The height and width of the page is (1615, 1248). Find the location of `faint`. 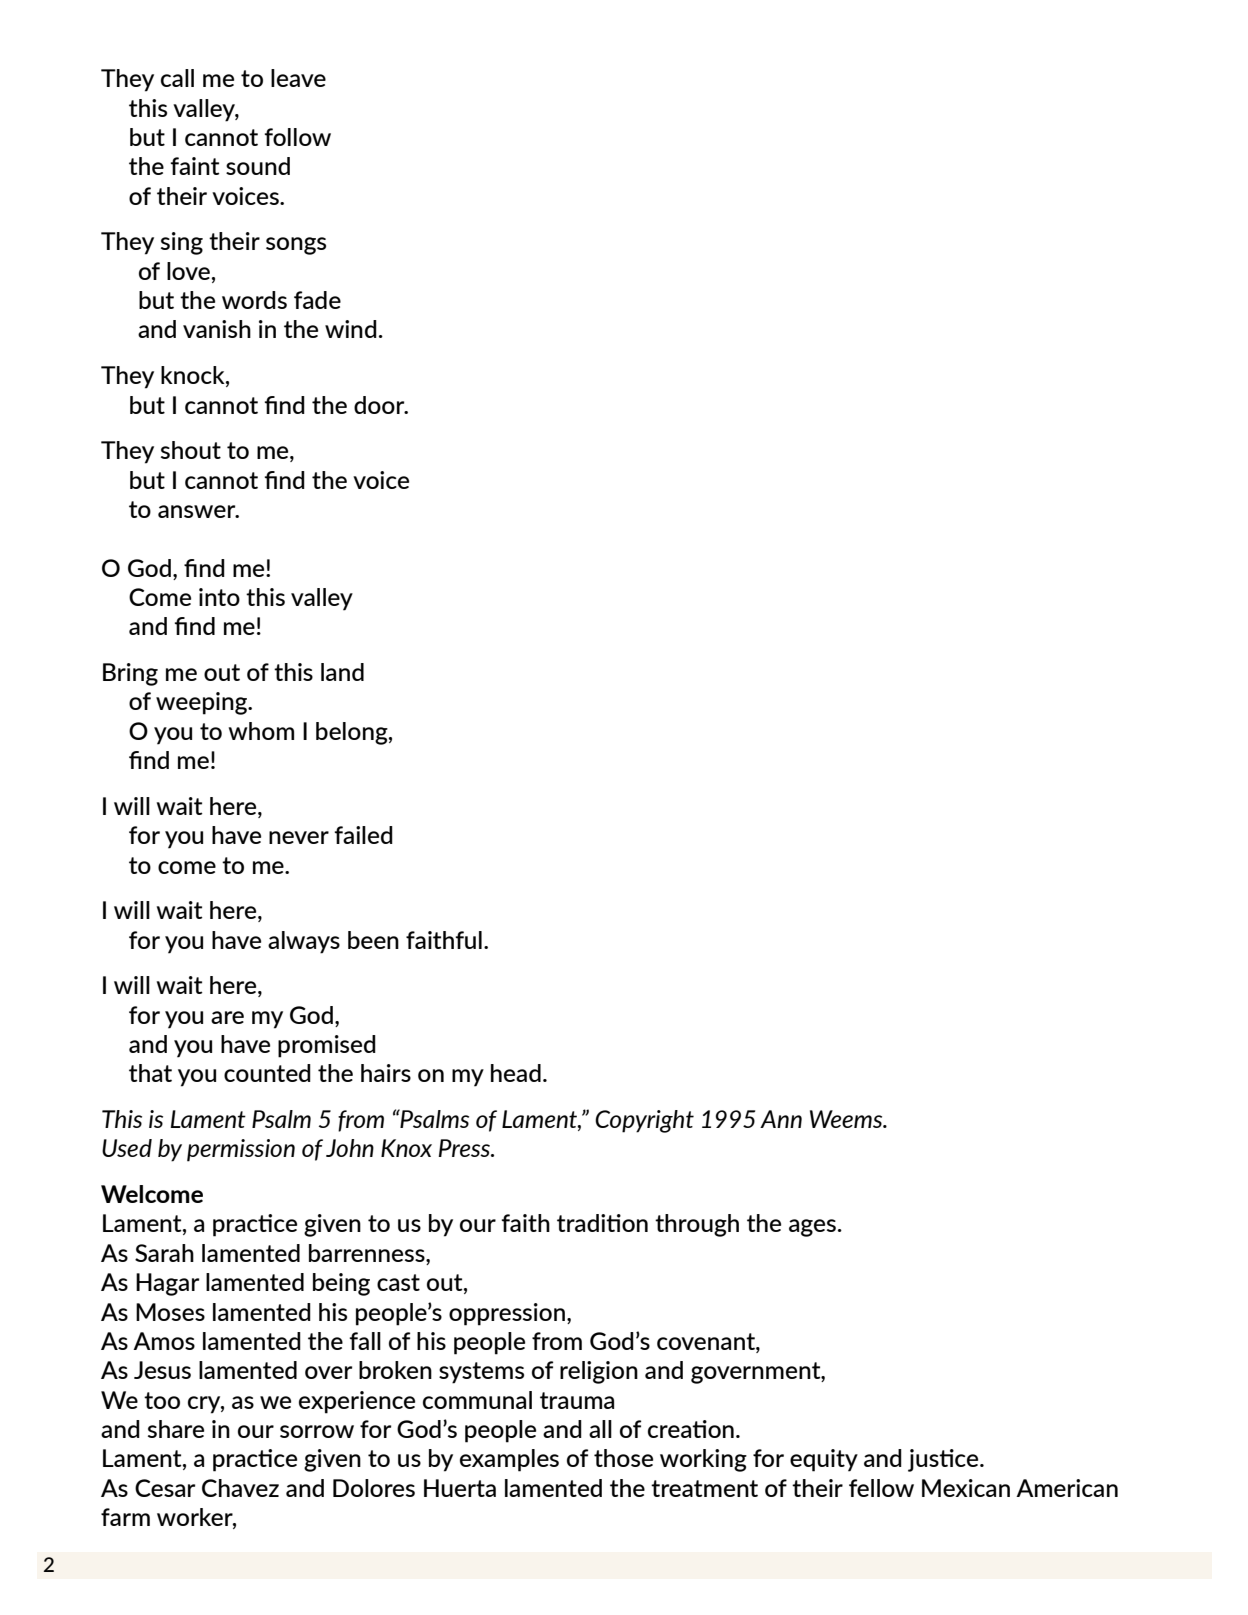

faint is located at coordinates (195, 166).
